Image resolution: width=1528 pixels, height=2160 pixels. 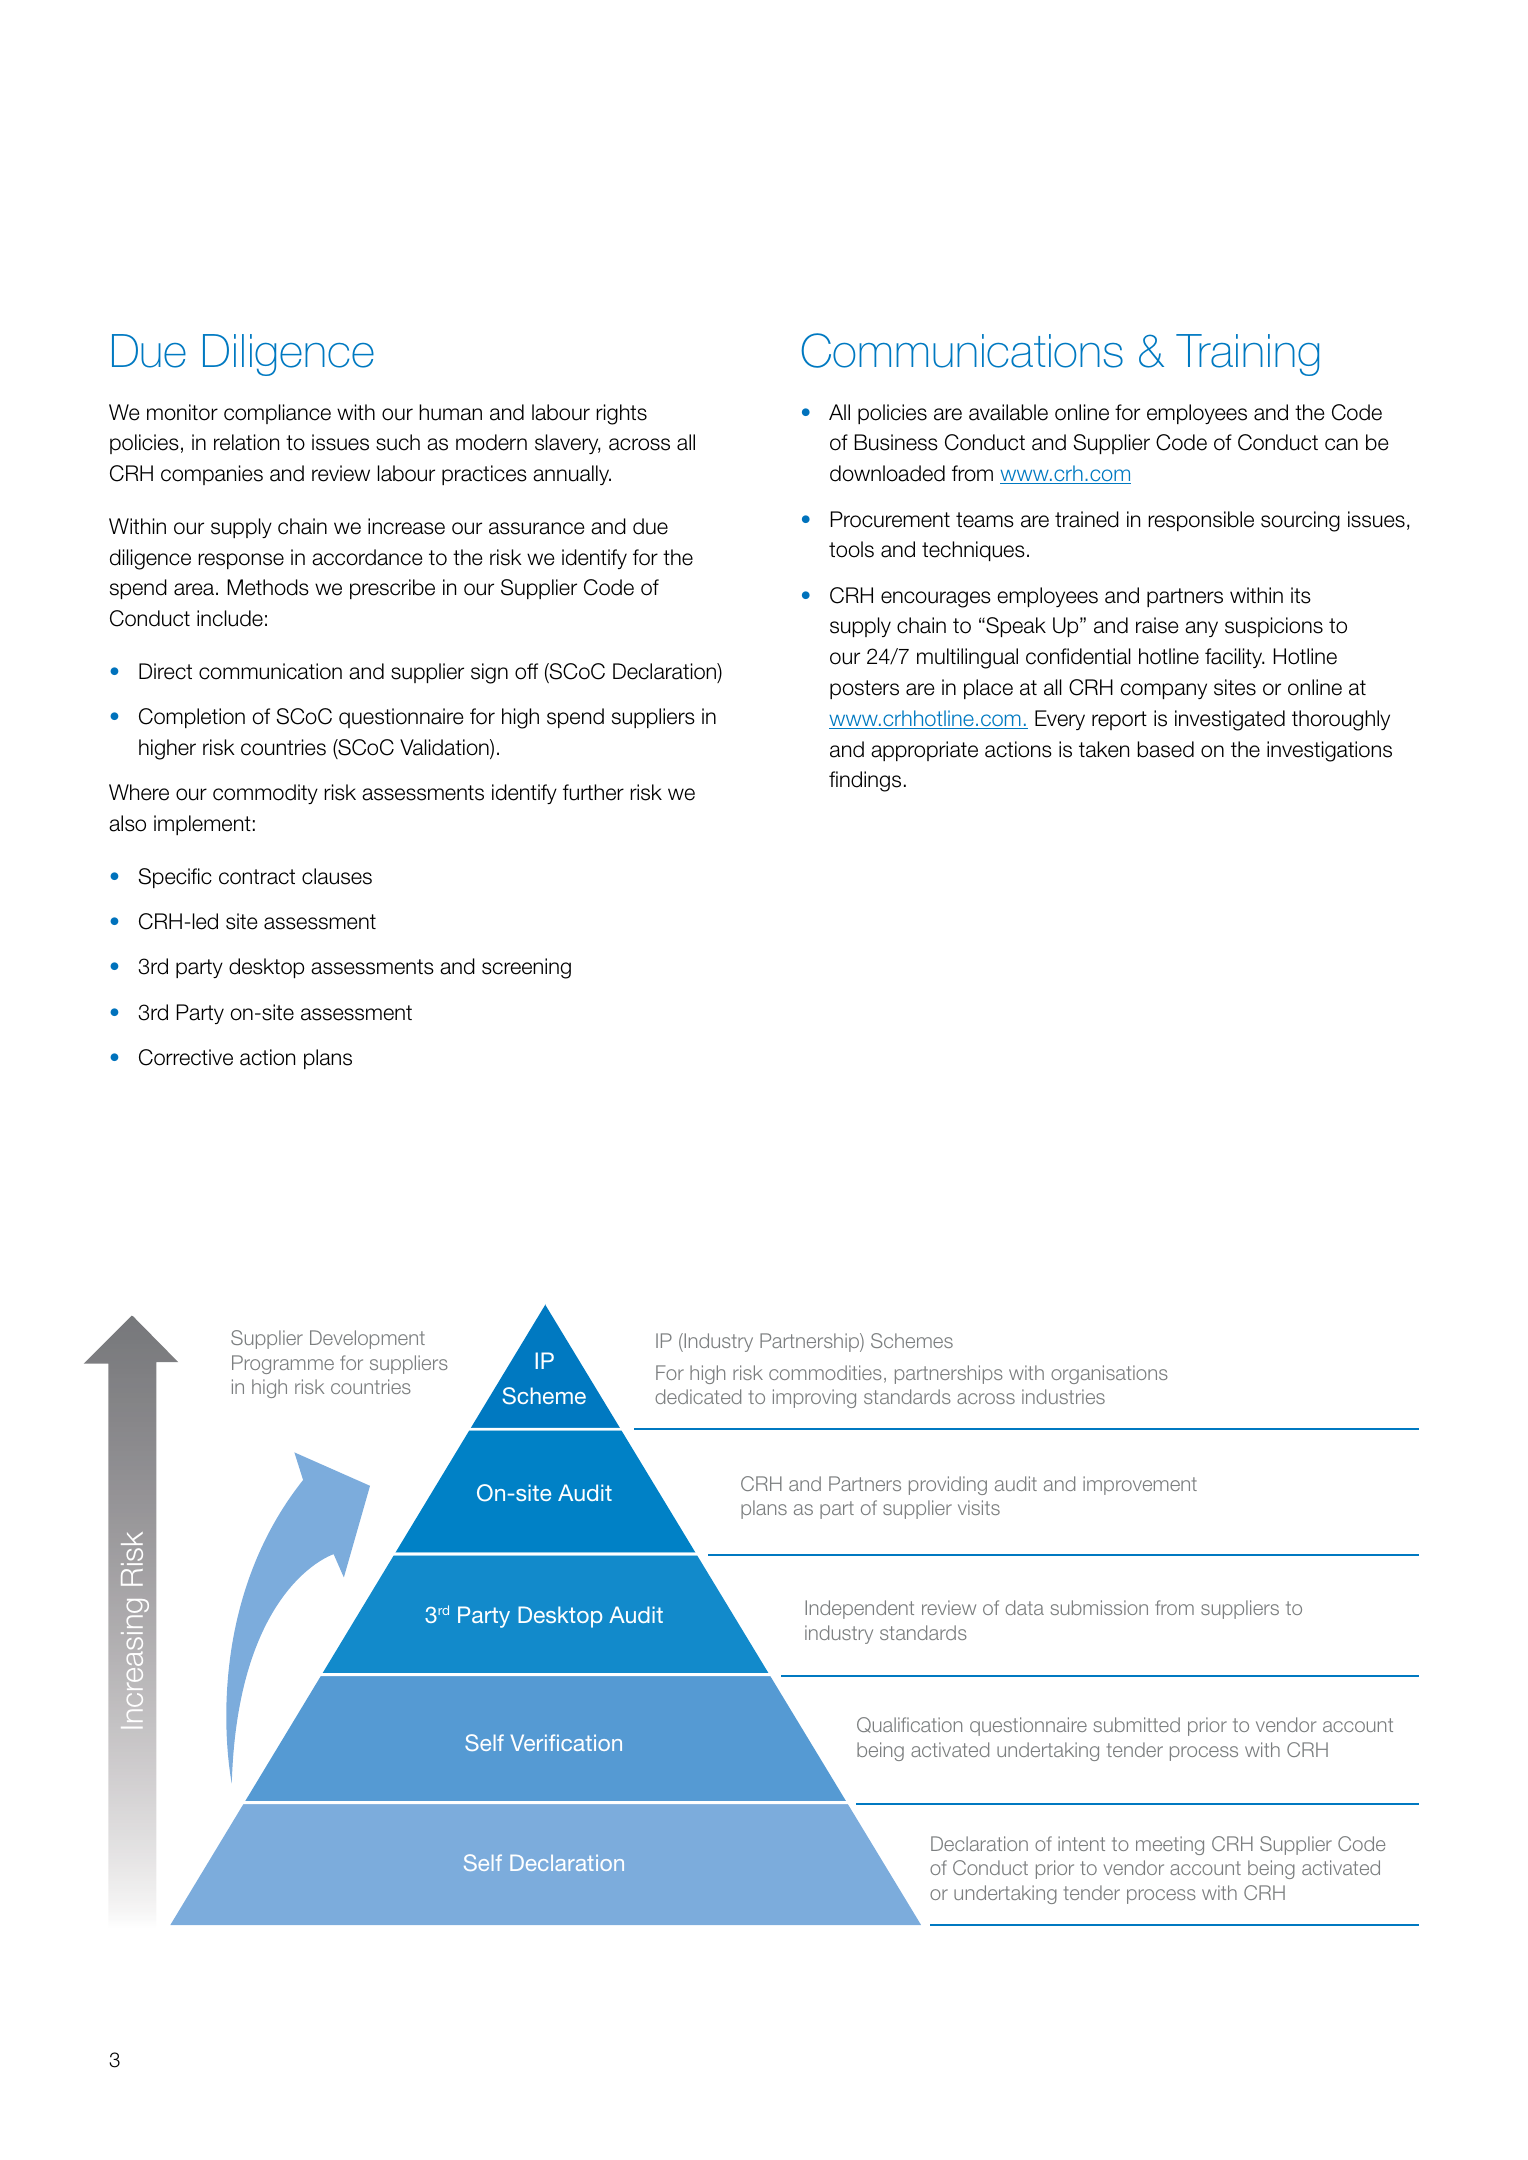 I want to click on Qualification, so click(x=909, y=1725).
